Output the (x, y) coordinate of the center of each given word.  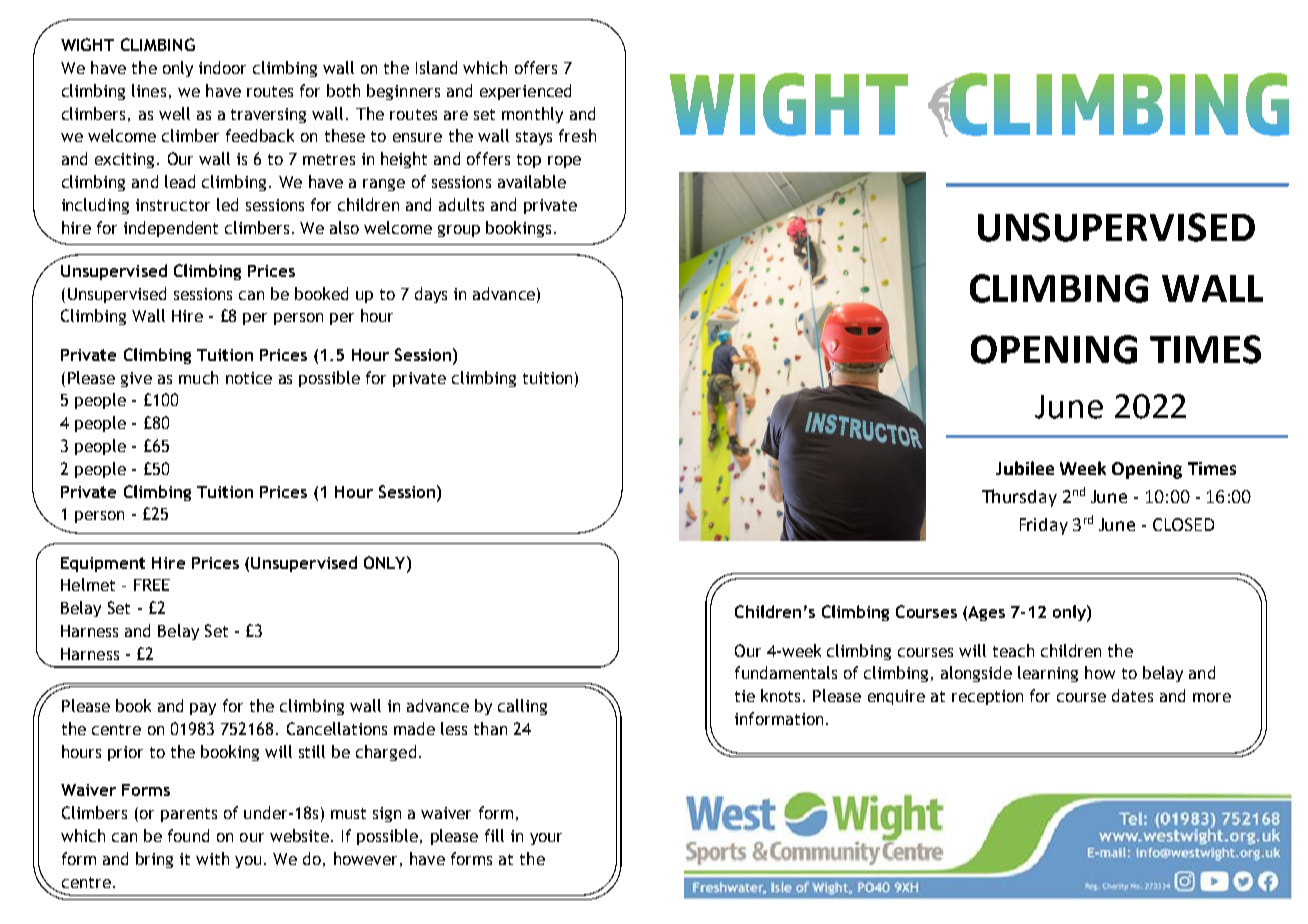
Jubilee (1025, 468)
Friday (1044, 526)
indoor (222, 67)
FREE (152, 585)
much (198, 377)
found (188, 835)
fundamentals (786, 672)
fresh (577, 135)
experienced (525, 92)
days (431, 295)
